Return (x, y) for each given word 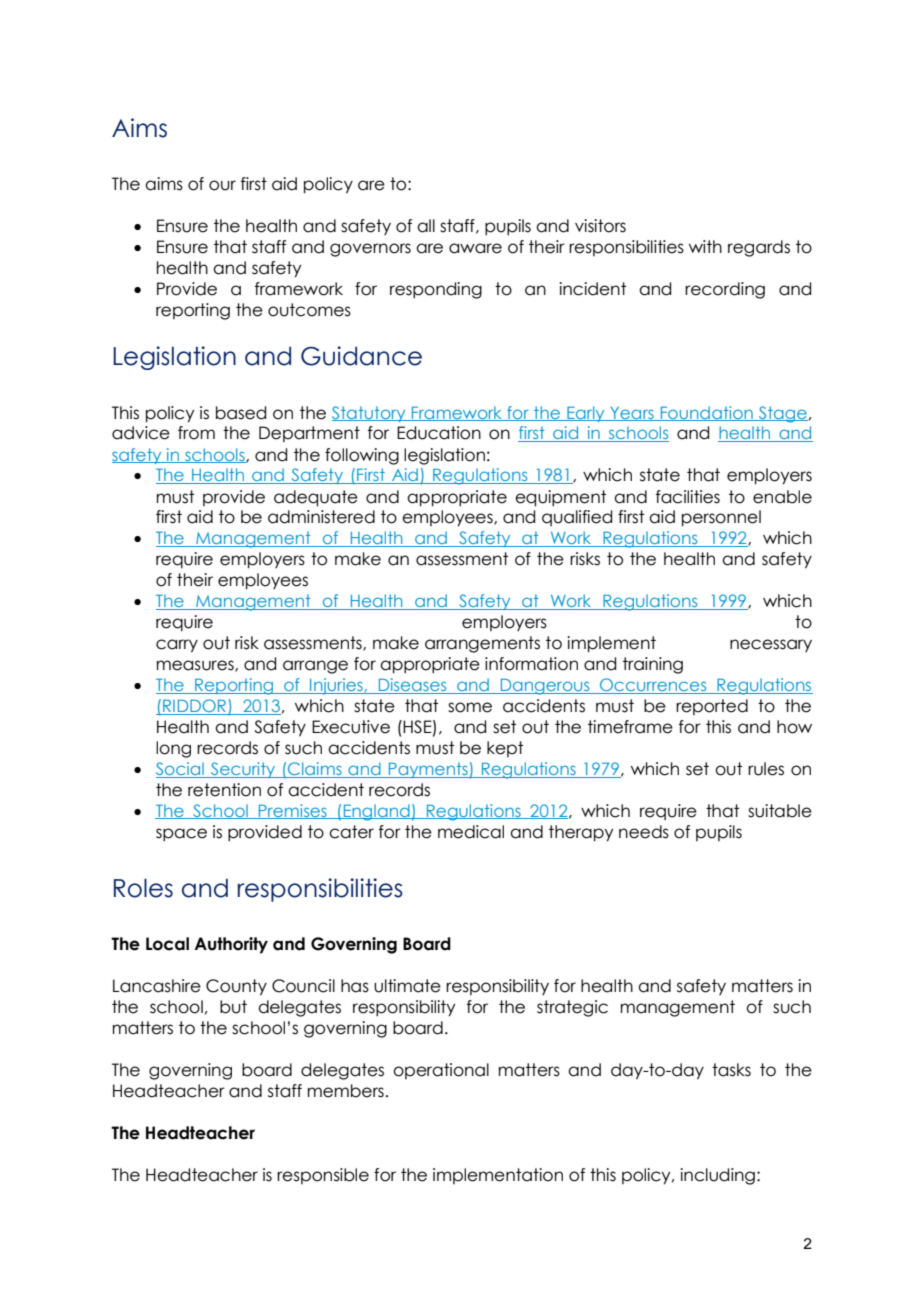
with (705, 246)
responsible (323, 1176)
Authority (231, 945)
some (470, 707)
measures (196, 666)
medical (471, 832)
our (222, 185)
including (717, 1176)
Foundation (706, 413)
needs (644, 832)
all (426, 226)
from (196, 433)
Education (439, 433)
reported (712, 707)
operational (441, 1071)
